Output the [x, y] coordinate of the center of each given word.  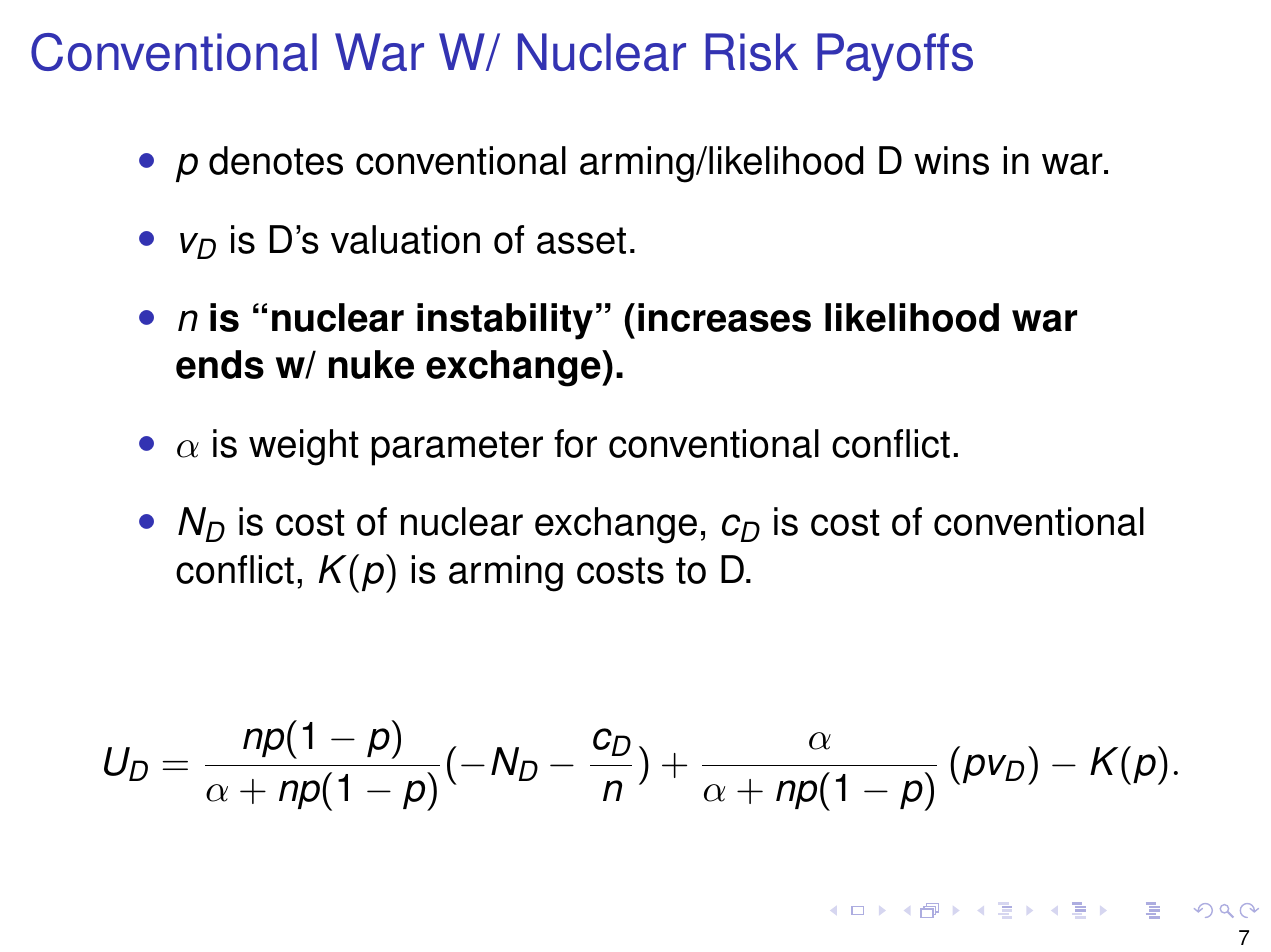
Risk [751, 52]
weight [304, 447]
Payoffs [895, 57]
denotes [276, 160]
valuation [405, 239]
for [575, 443]
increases [724, 317]
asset [581, 240]
